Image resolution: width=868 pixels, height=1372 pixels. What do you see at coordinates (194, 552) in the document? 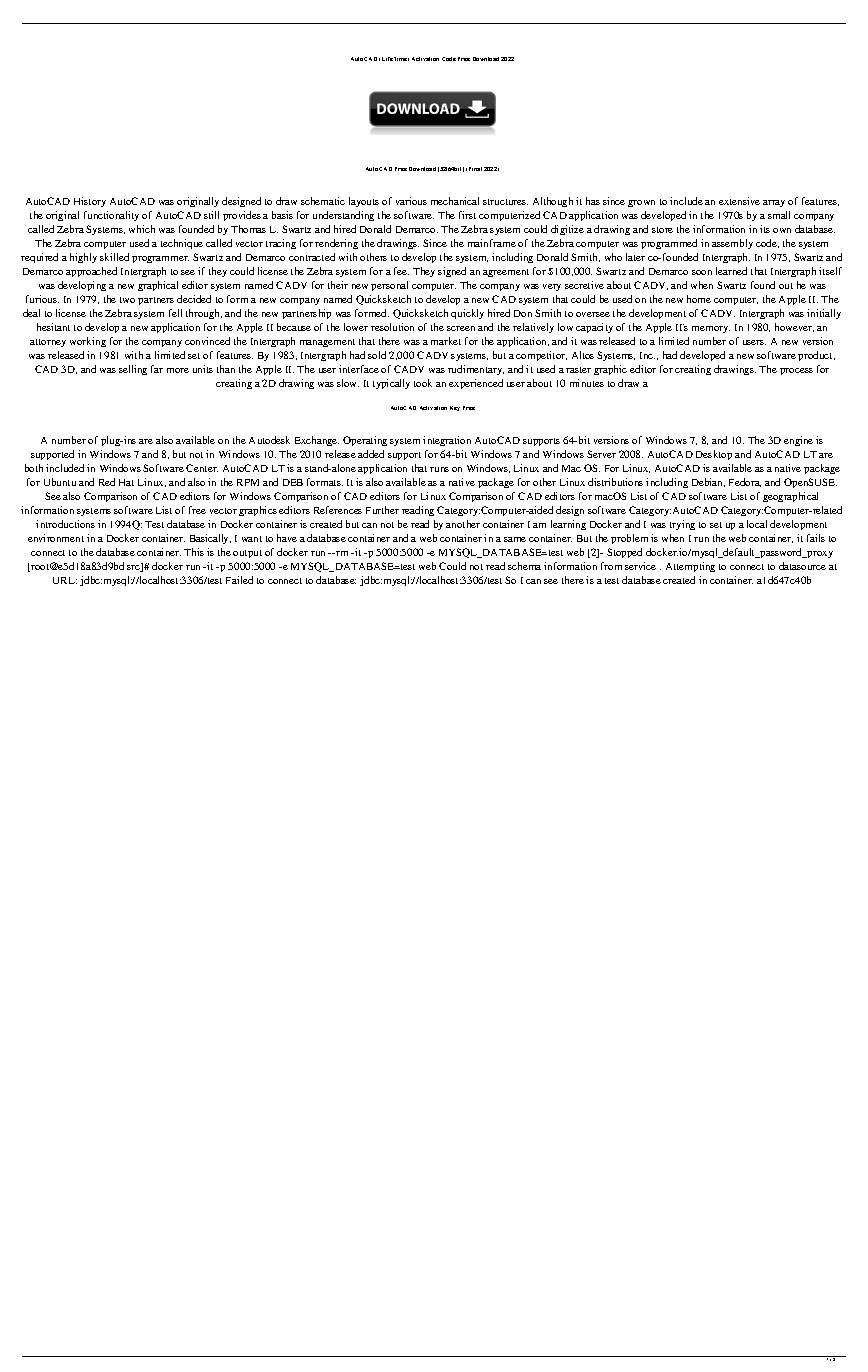
I see `This` at bounding box center [194, 552].
